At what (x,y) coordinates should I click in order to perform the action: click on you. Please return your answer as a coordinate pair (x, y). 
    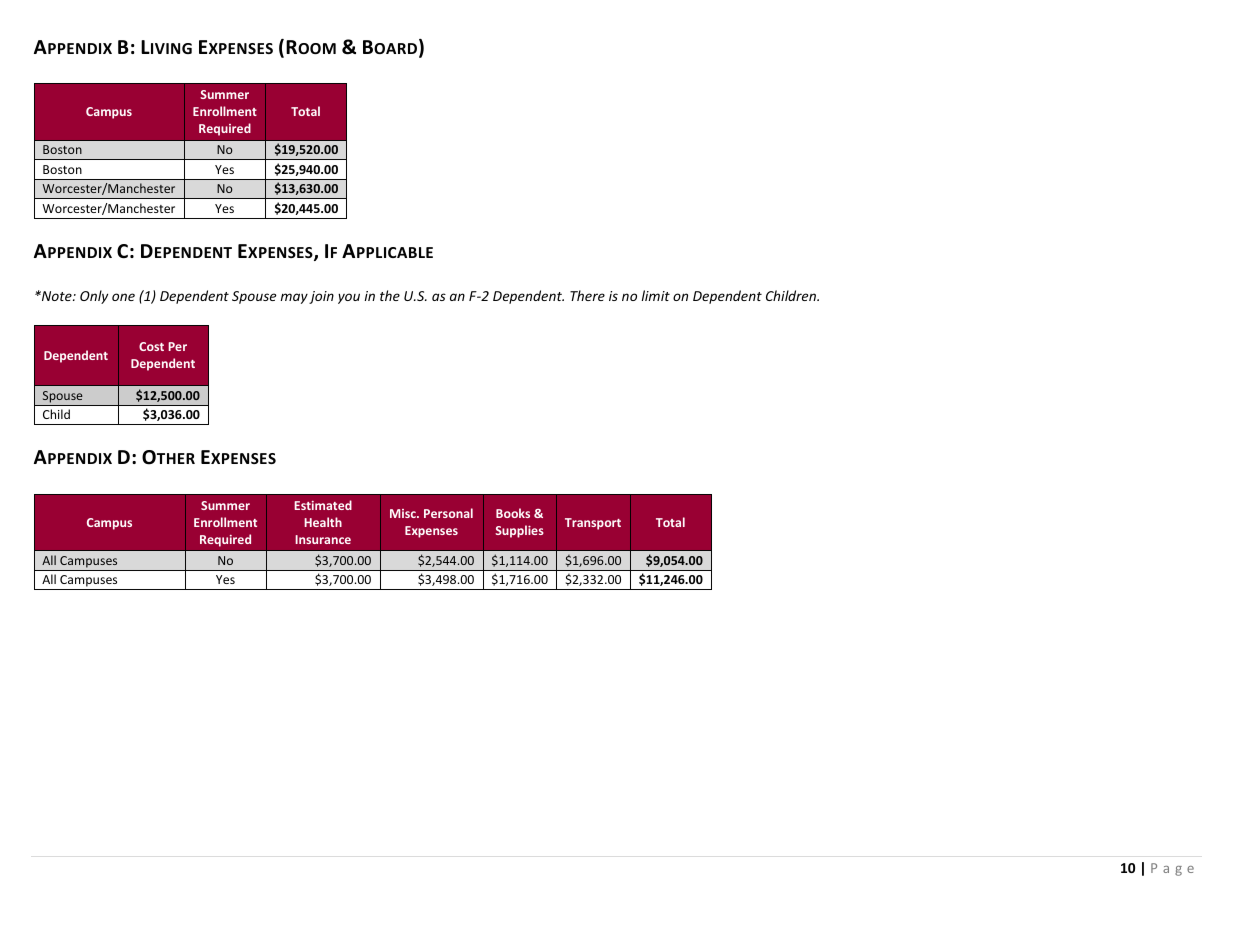
    Looking at the image, I should click on (349, 298).
